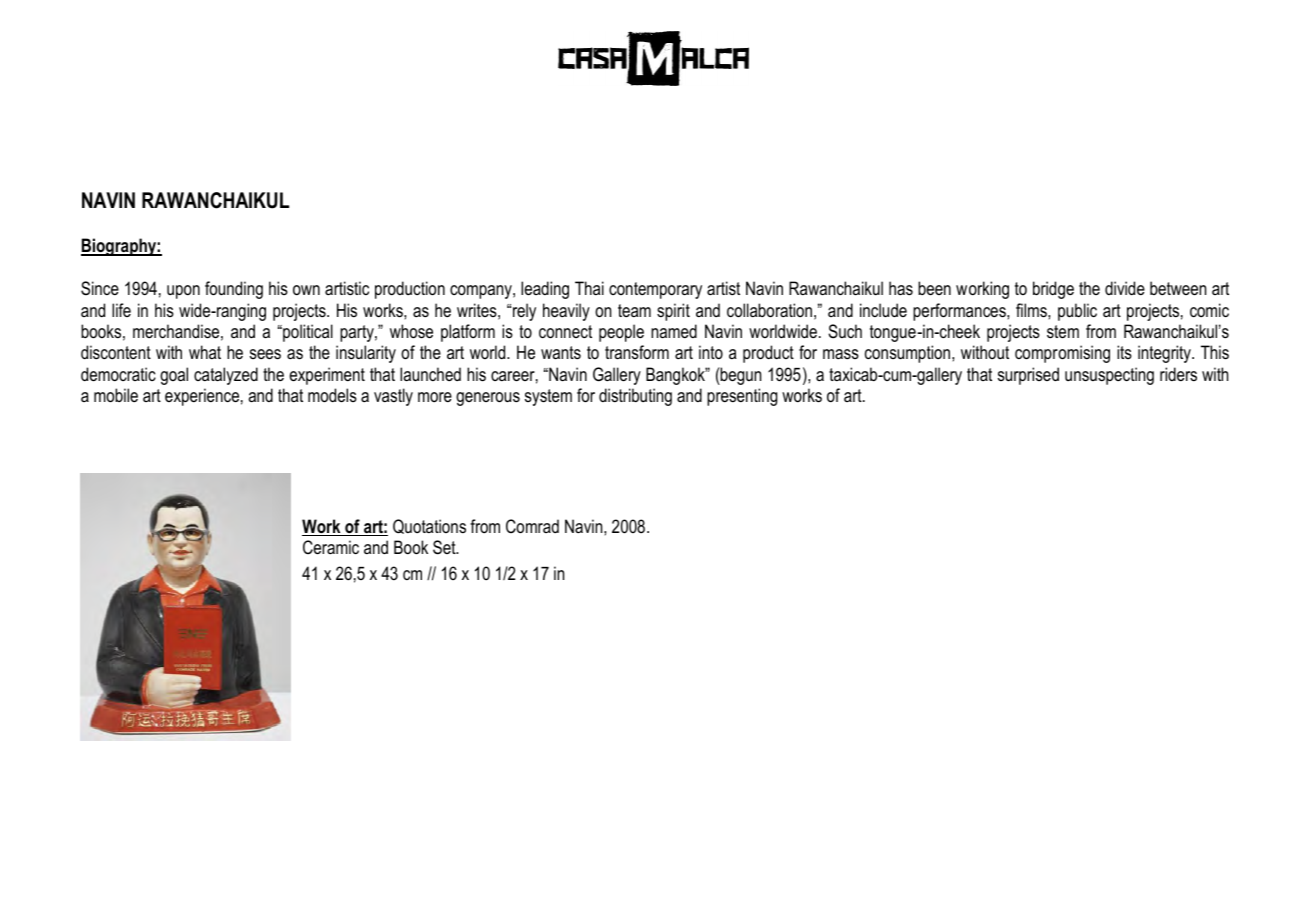 The image size is (1309, 924). I want to click on distributing, so click(635, 397).
